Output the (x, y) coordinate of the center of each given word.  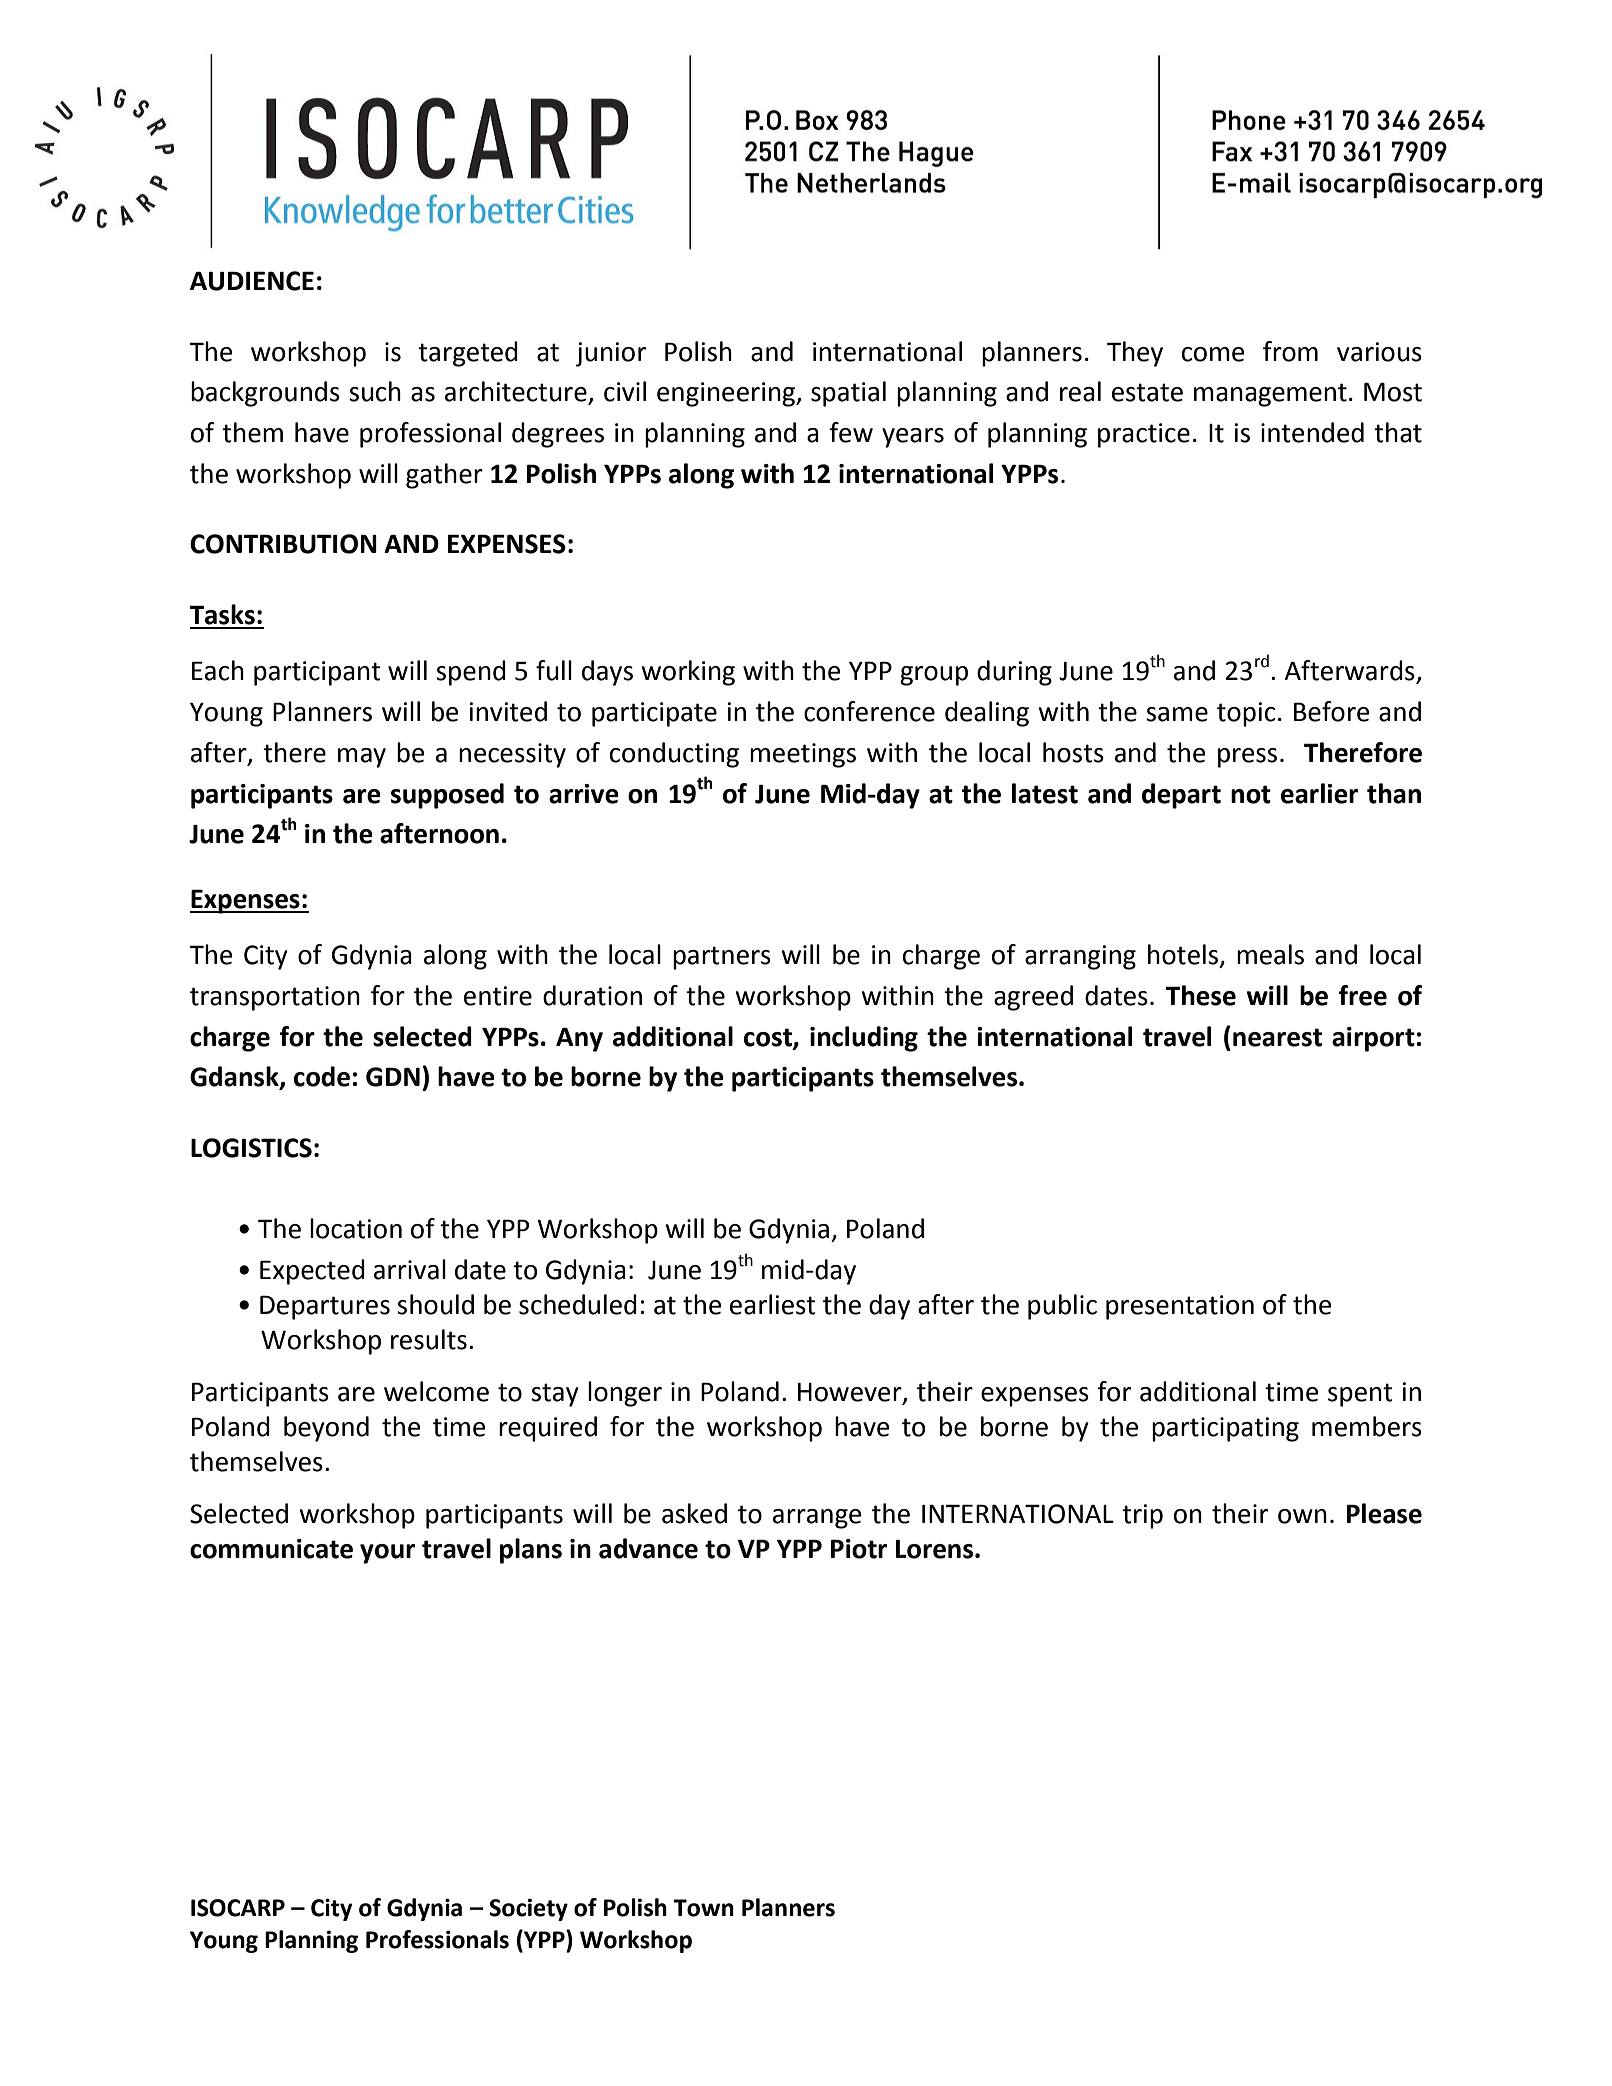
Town (703, 1908)
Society (528, 1909)
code (322, 1076)
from (1290, 351)
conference (869, 711)
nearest (1277, 1037)
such (375, 391)
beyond (326, 1429)
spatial (848, 394)
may (362, 758)
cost (769, 1038)
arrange (817, 1519)
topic (1246, 714)
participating (1225, 1429)
